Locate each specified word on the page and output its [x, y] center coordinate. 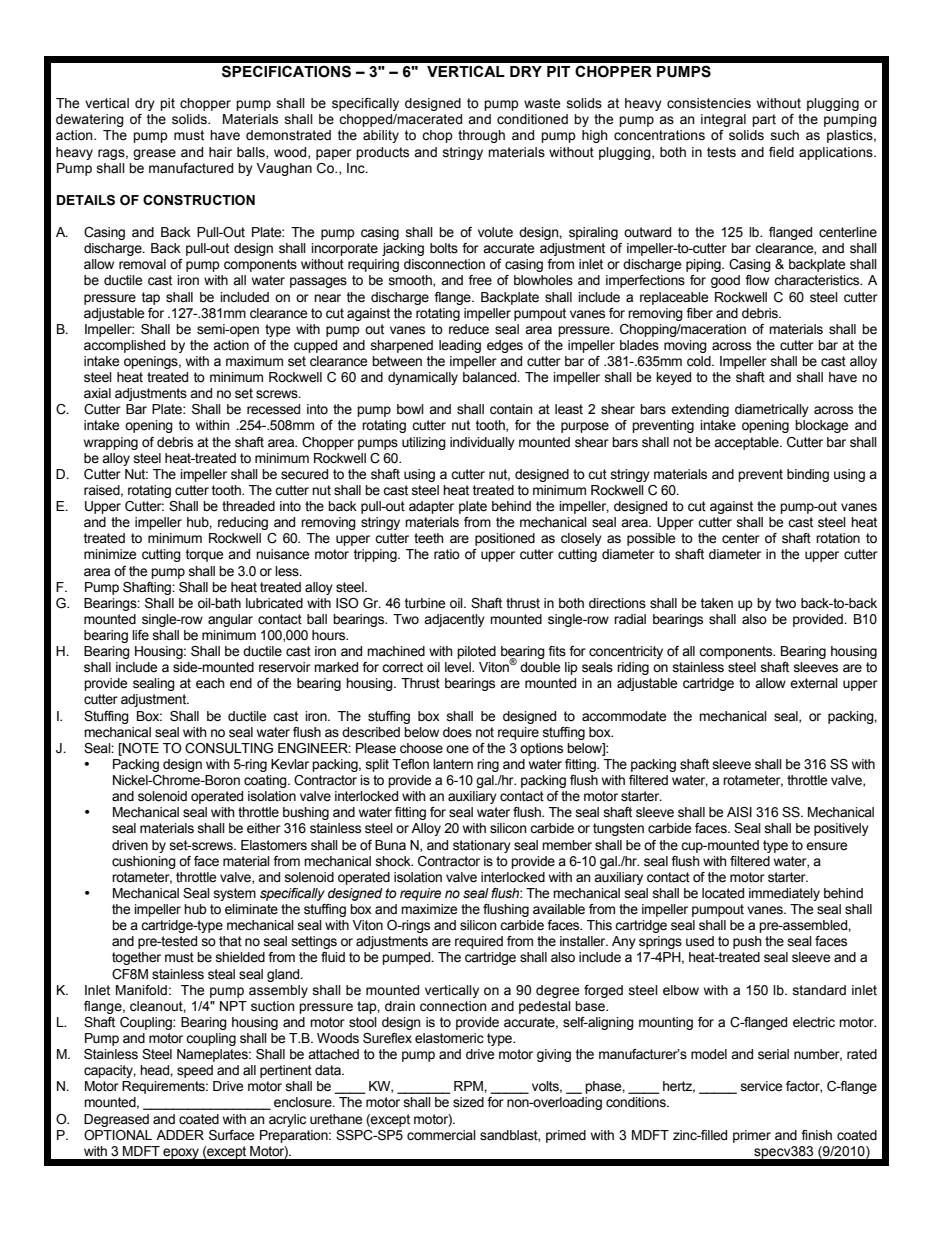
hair [220, 152]
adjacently [454, 620]
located [723, 893]
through [481, 136]
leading [460, 346]
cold [700, 361]
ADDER [180, 1135]
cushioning [144, 862]
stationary [482, 846]
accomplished [124, 346]
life [140, 635]
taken [717, 603]
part [764, 120]
